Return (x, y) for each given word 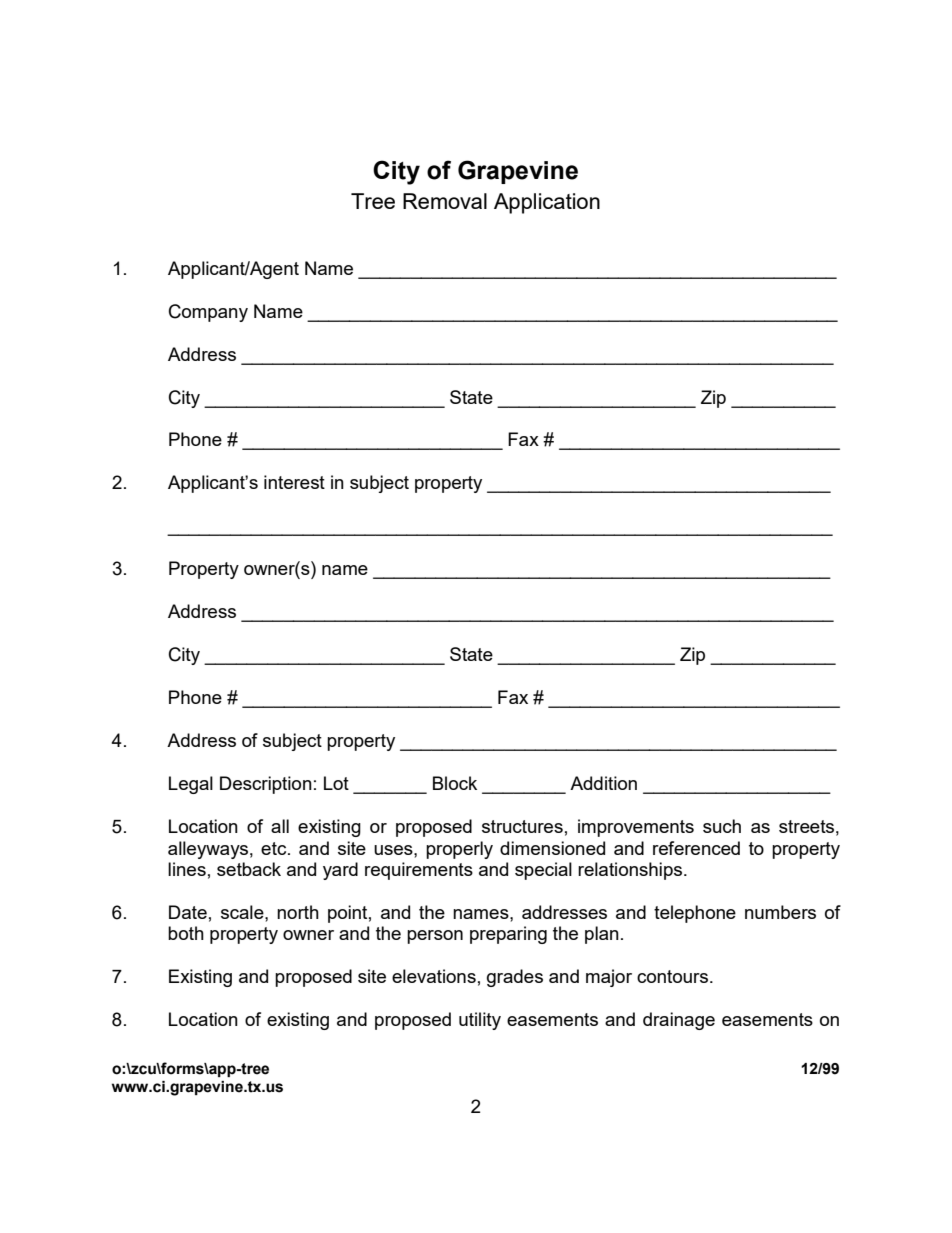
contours (674, 976)
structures (522, 826)
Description (266, 785)
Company (208, 313)
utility (480, 1021)
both (186, 933)
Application (547, 203)
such (722, 826)
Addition (603, 783)
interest (294, 482)
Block (455, 783)
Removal (445, 201)
